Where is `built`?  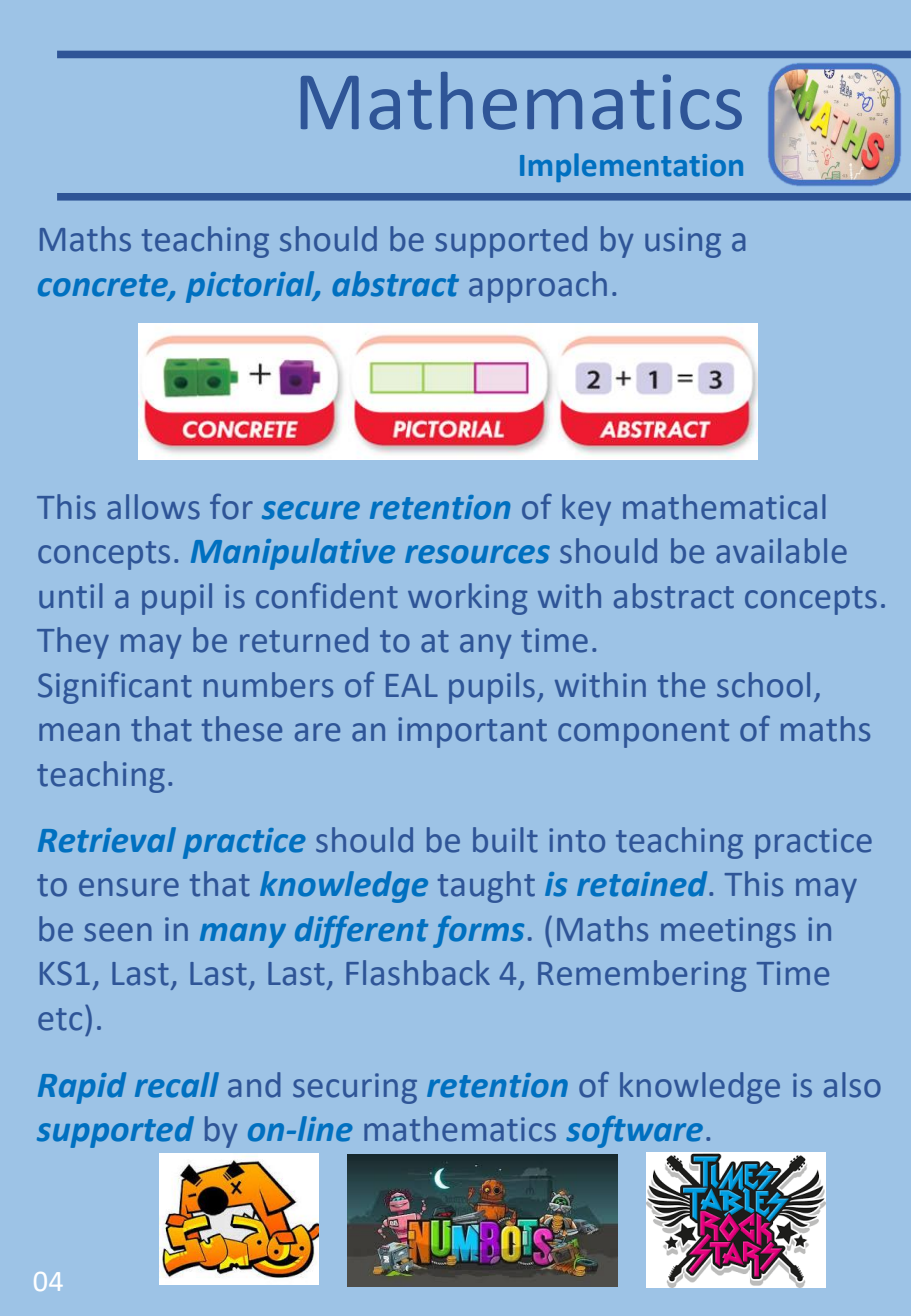
built is located at coordinates (505, 840).
